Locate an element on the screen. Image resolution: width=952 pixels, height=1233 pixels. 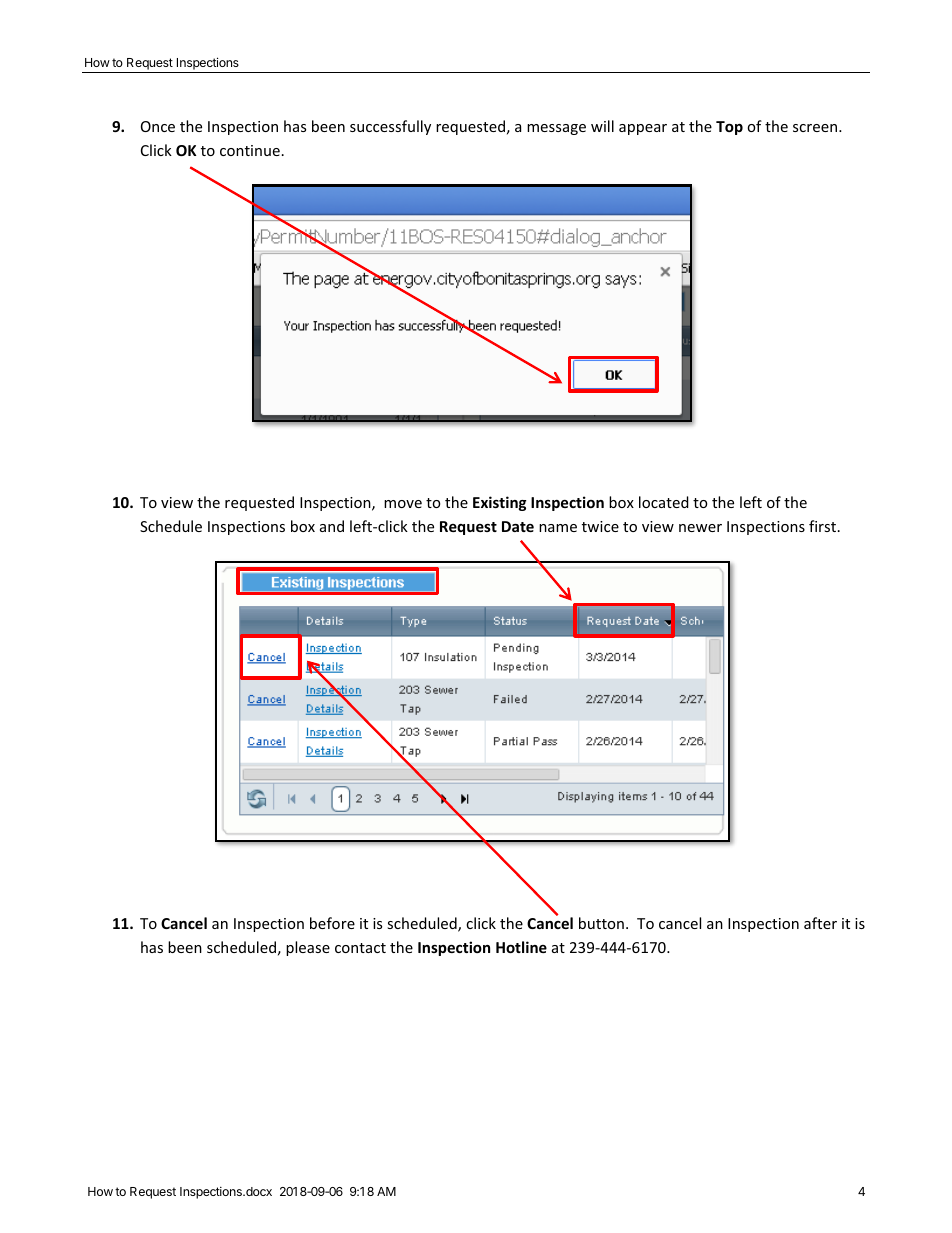
located is located at coordinates (664, 502).
